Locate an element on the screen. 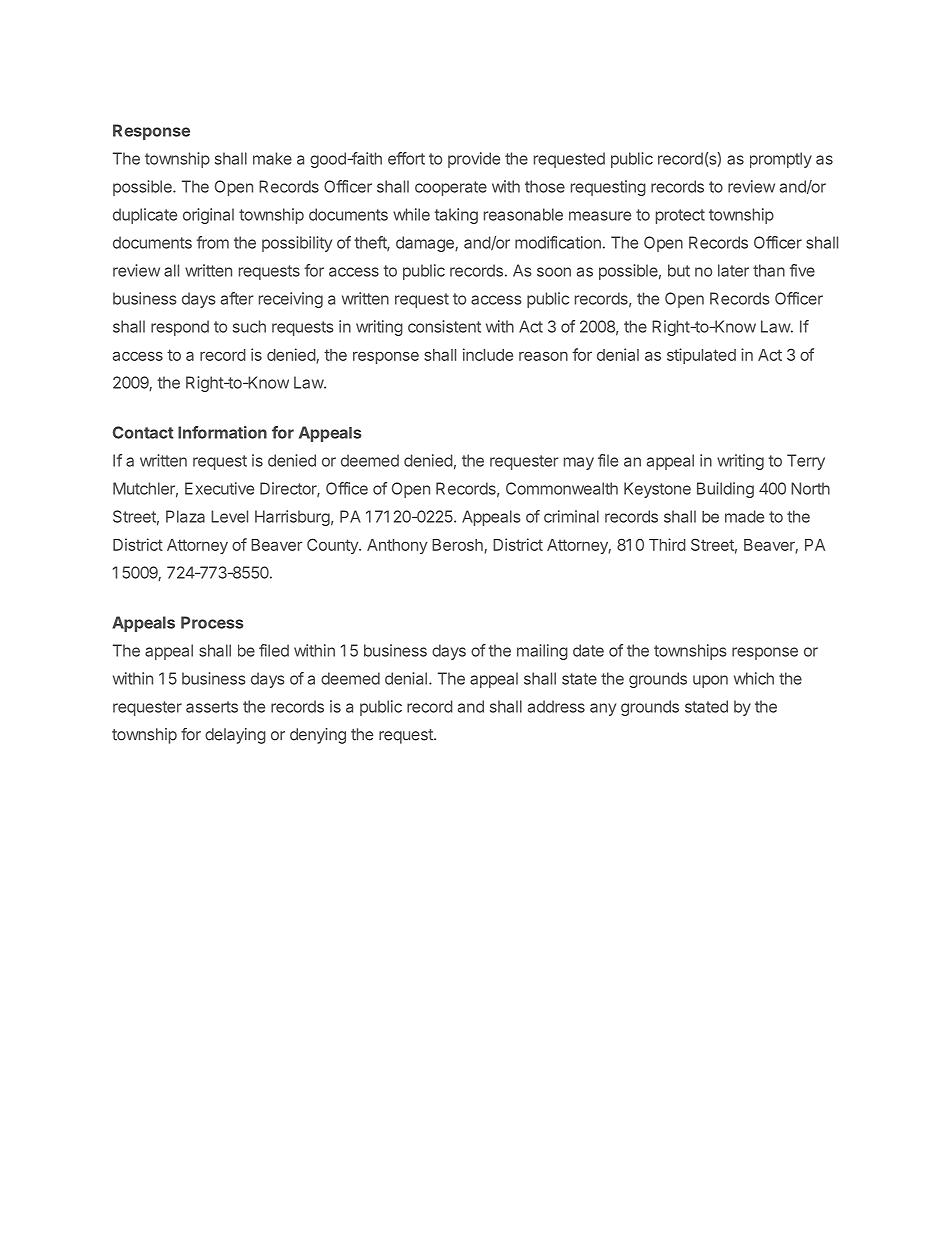 This screenshot has height=1233, width=952. Third is located at coordinates (667, 544).
